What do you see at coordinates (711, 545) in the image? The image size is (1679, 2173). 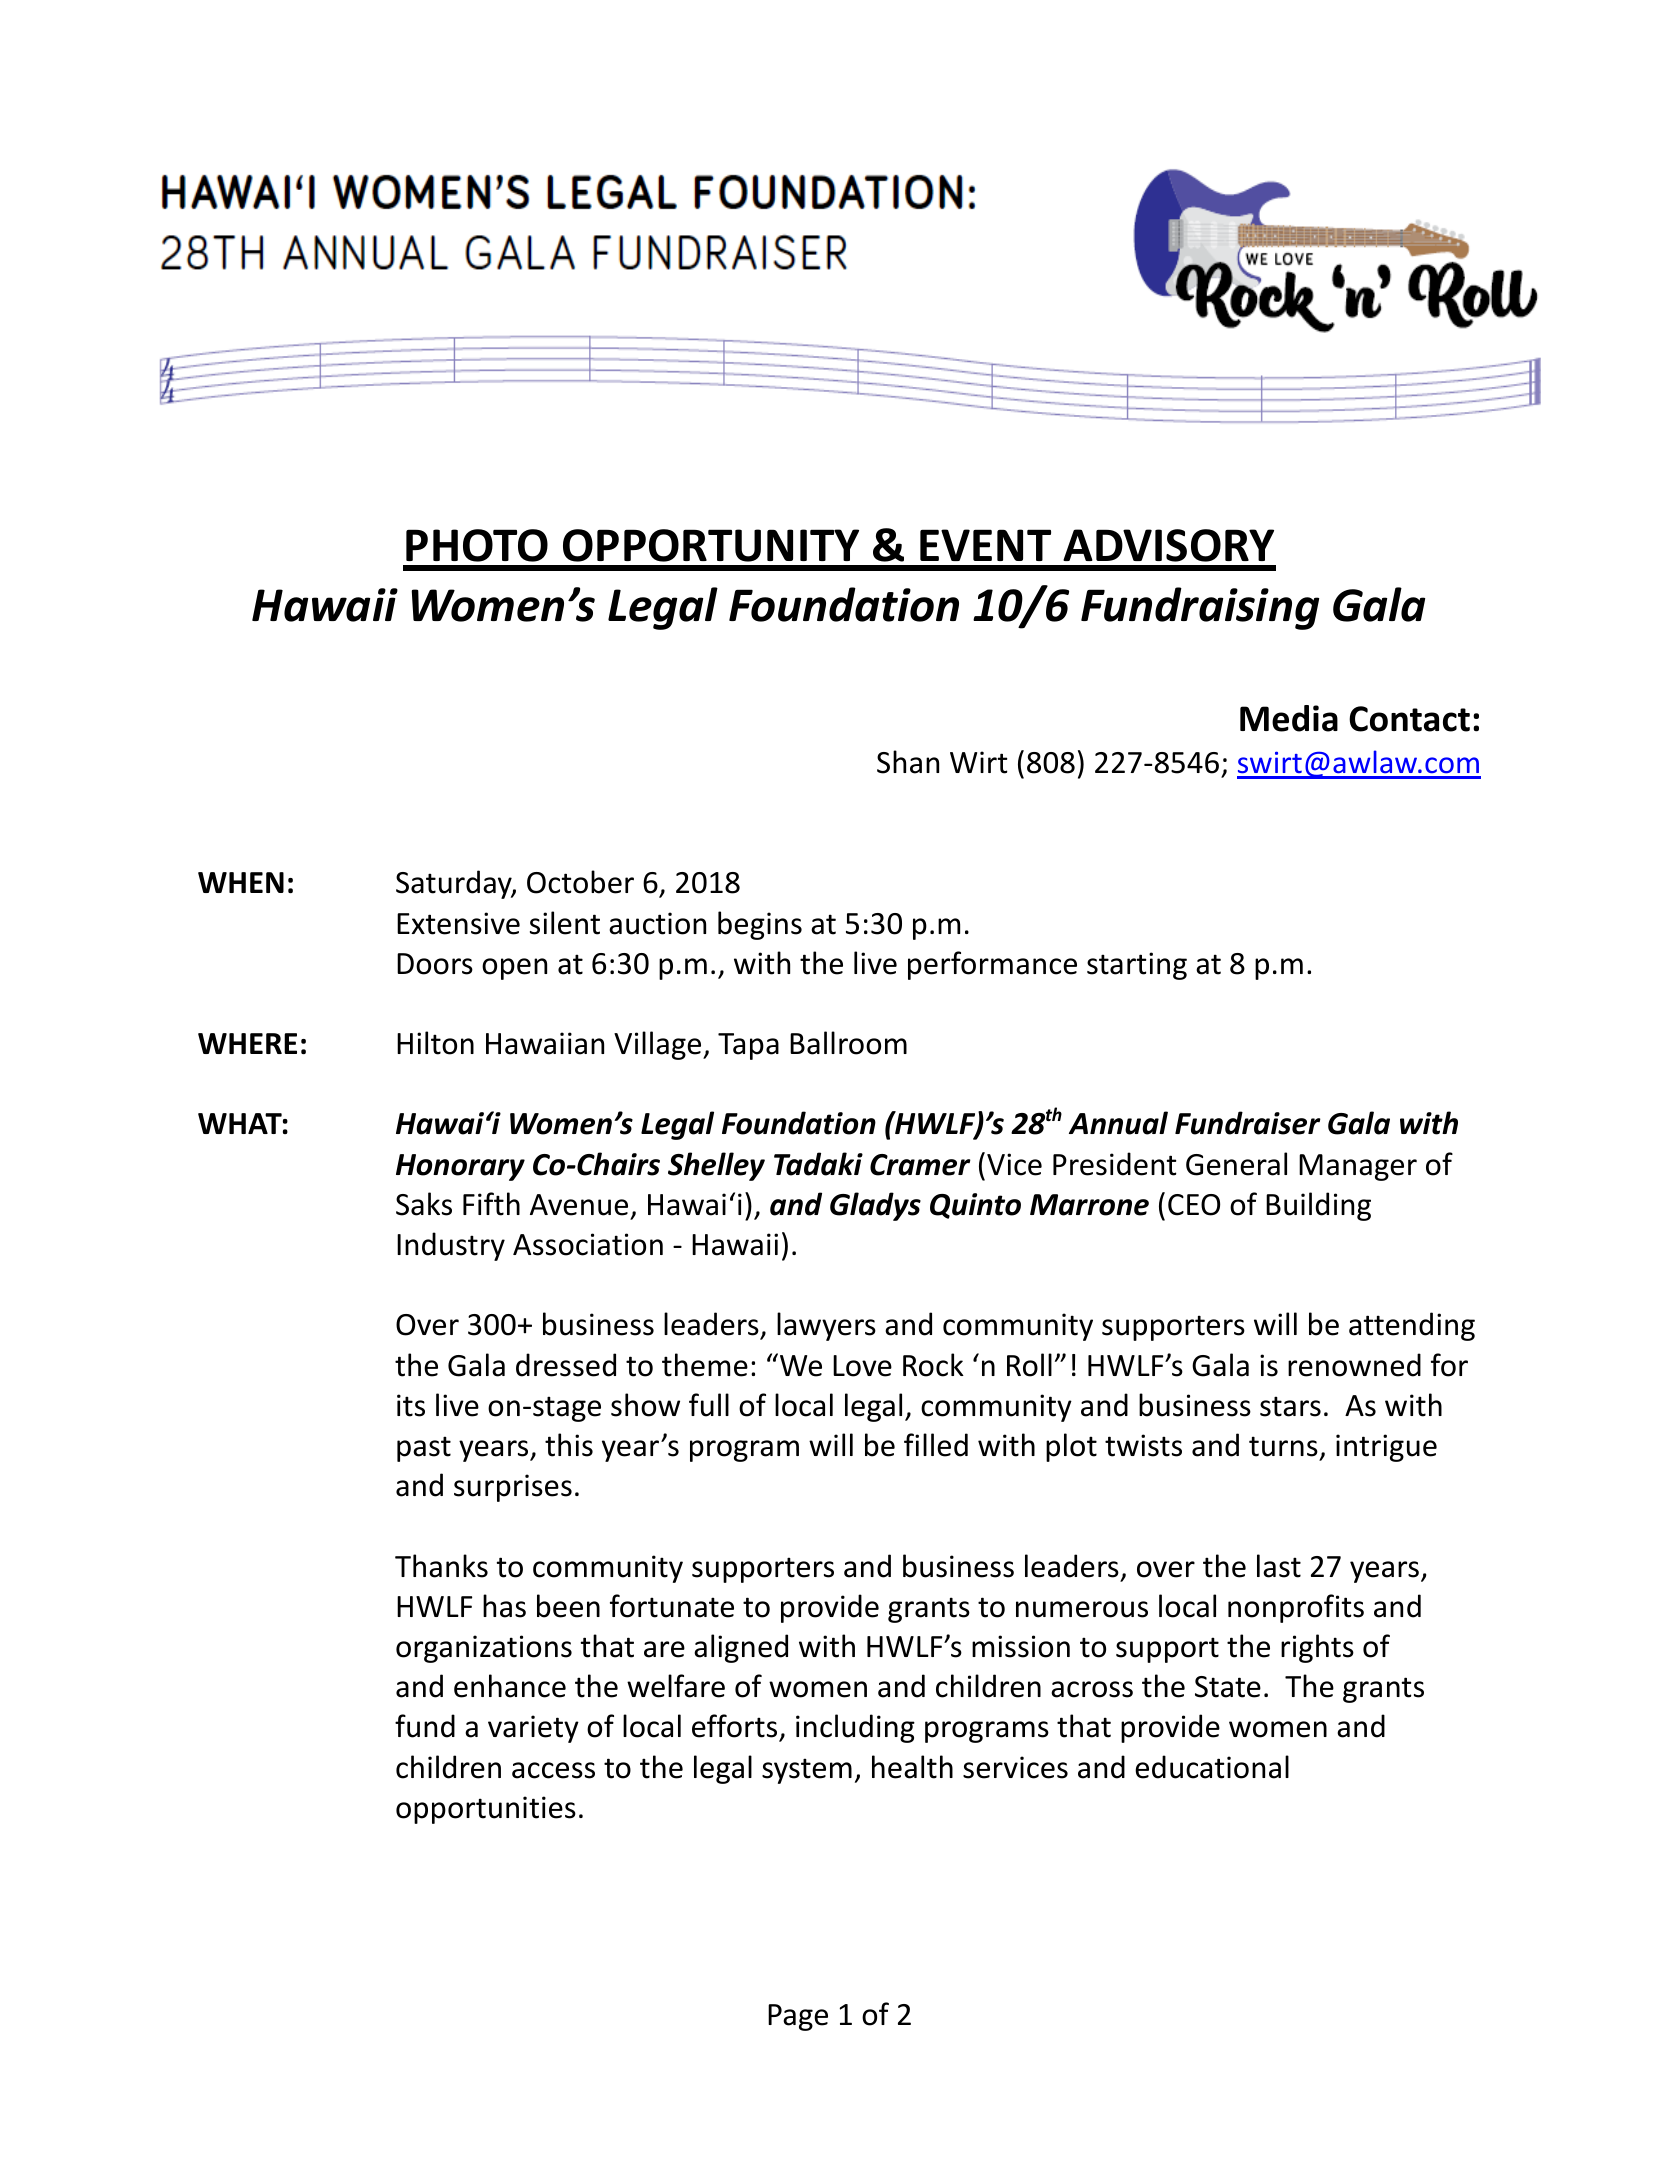 I see `OPPORTUNITY` at bounding box center [711, 545].
